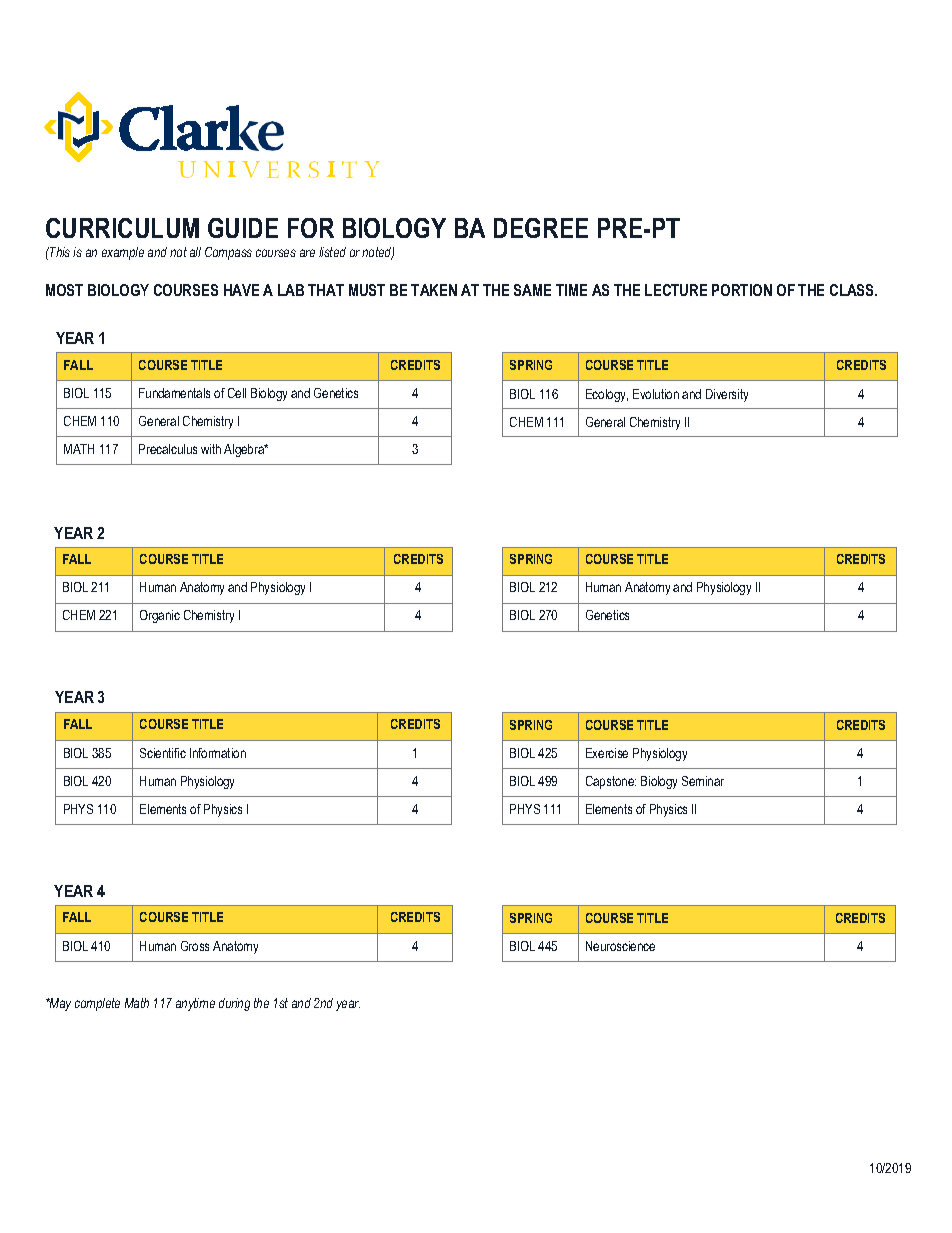 This screenshot has width=952, height=1233. Describe the element at coordinates (434, 290) in the screenshot. I see `TAKEN` at that location.
